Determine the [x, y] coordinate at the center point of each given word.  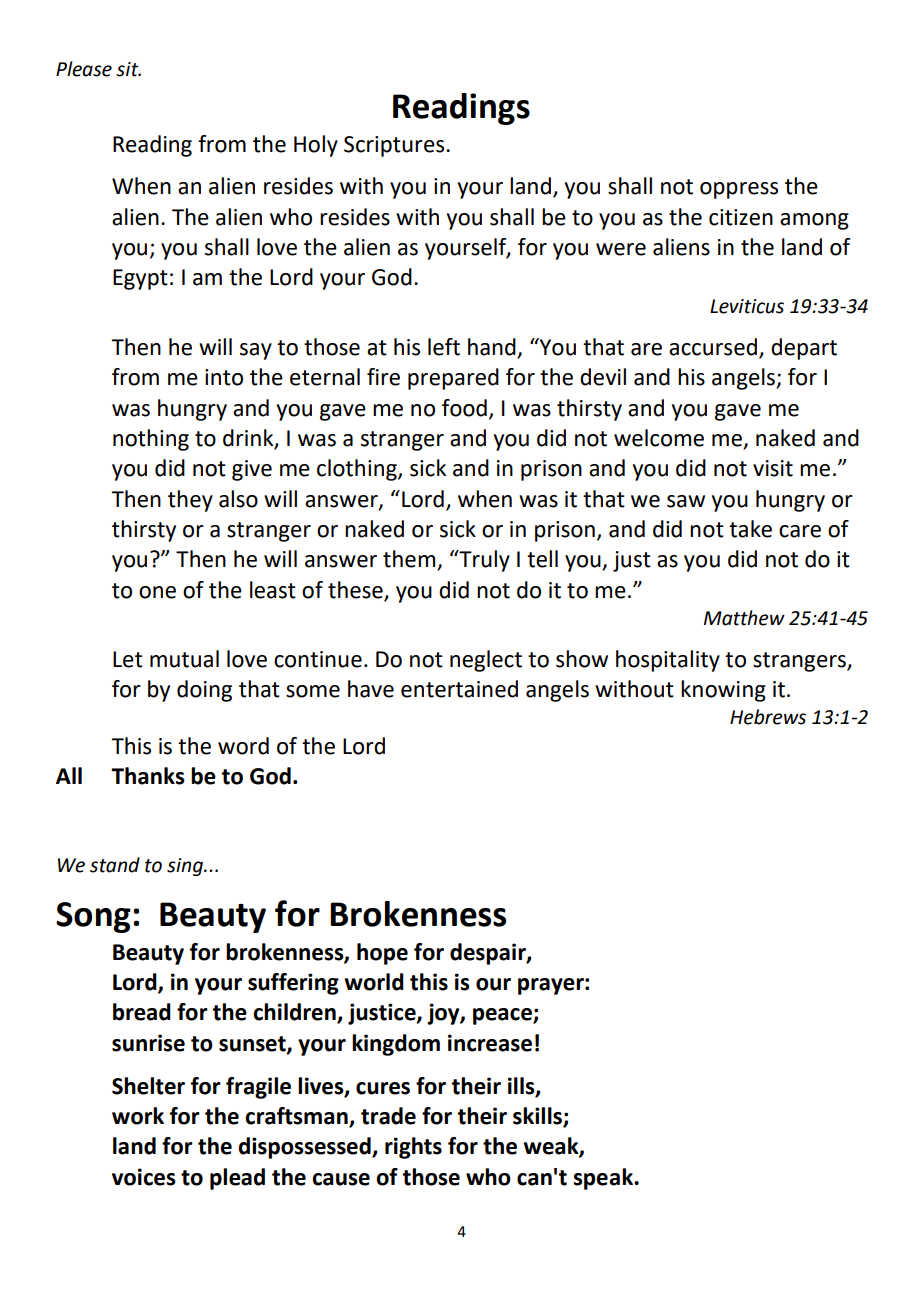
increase [490, 1043]
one [157, 592]
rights [413, 1148]
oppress [739, 190]
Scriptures [395, 146]
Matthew [744, 618]
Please [84, 69]
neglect [486, 661]
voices [144, 1177]
